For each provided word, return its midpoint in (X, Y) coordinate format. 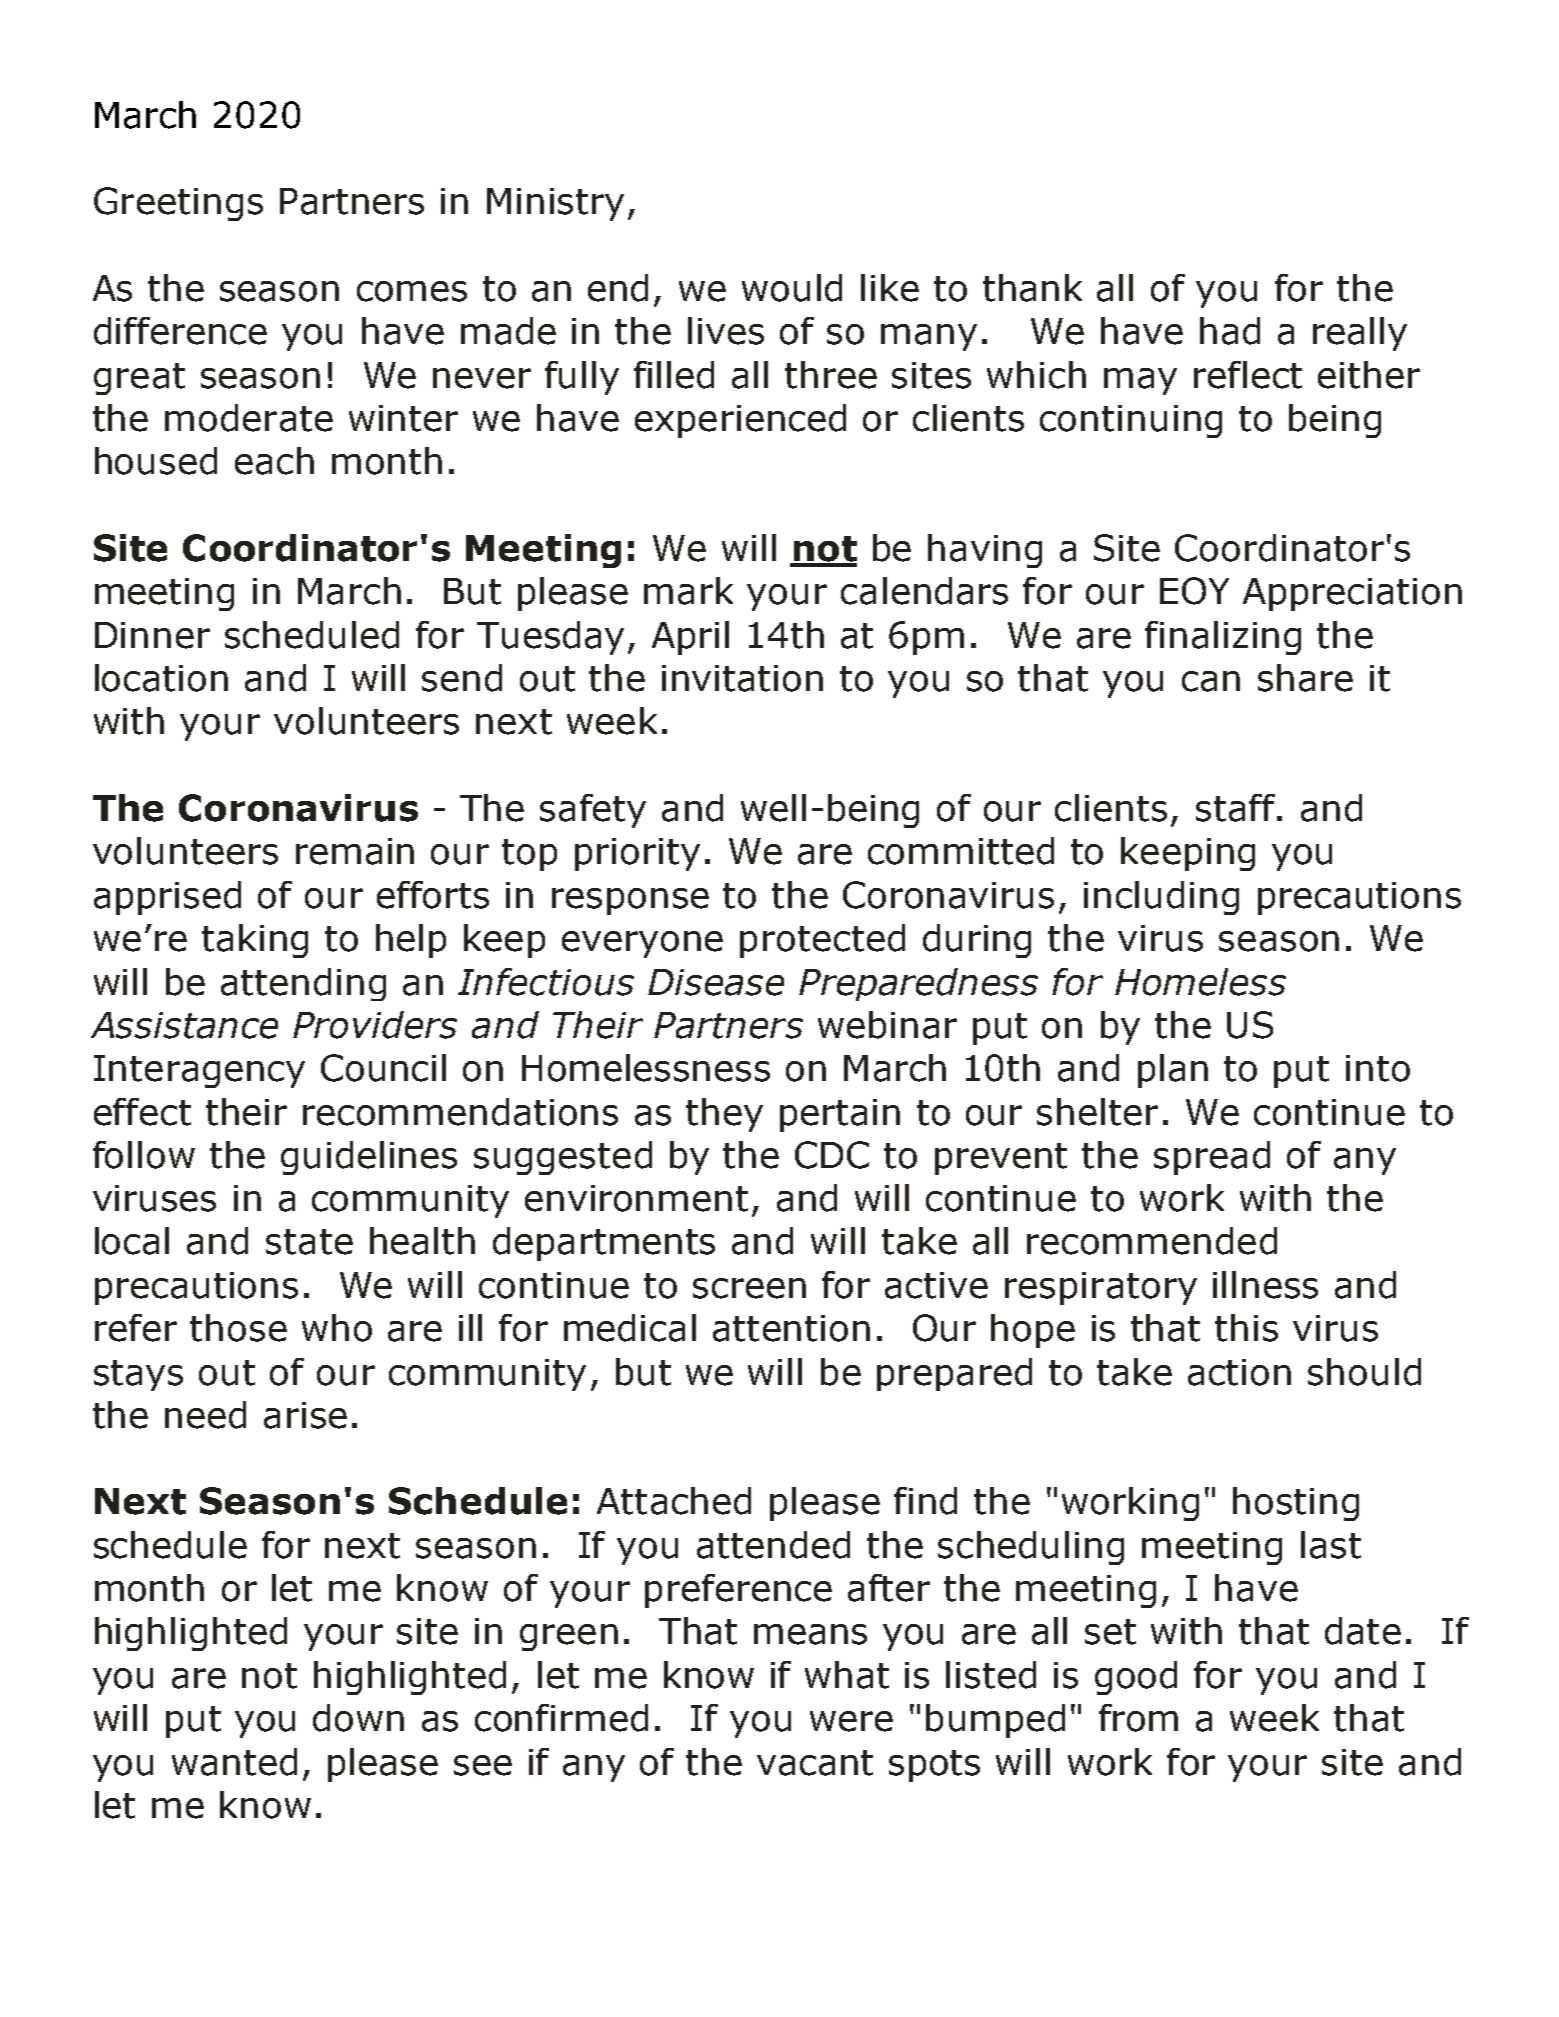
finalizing (1223, 638)
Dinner (152, 635)
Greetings (178, 204)
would (792, 288)
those (238, 1328)
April (690, 638)
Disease (716, 982)
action (1239, 1372)
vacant (815, 1763)
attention (791, 1328)
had (1230, 331)
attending (303, 984)
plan (1173, 1071)
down (358, 1718)
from (1138, 1718)
